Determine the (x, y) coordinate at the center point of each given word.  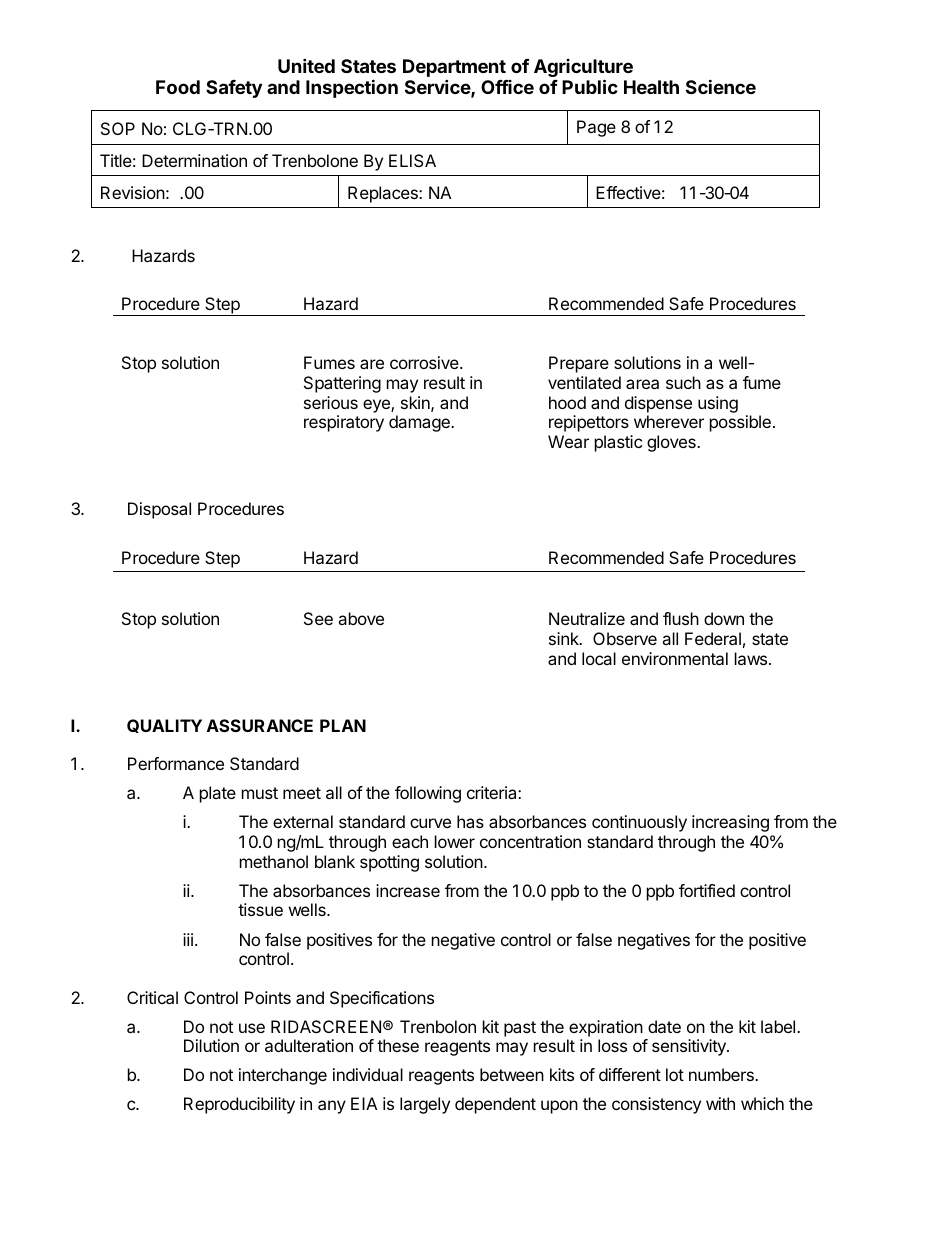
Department (454, 69)
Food (178, 87)
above (361, 618)
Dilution (211, 1045)
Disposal (159, 510)
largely (425, 1105)
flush (681, 618)
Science (721, 86)
